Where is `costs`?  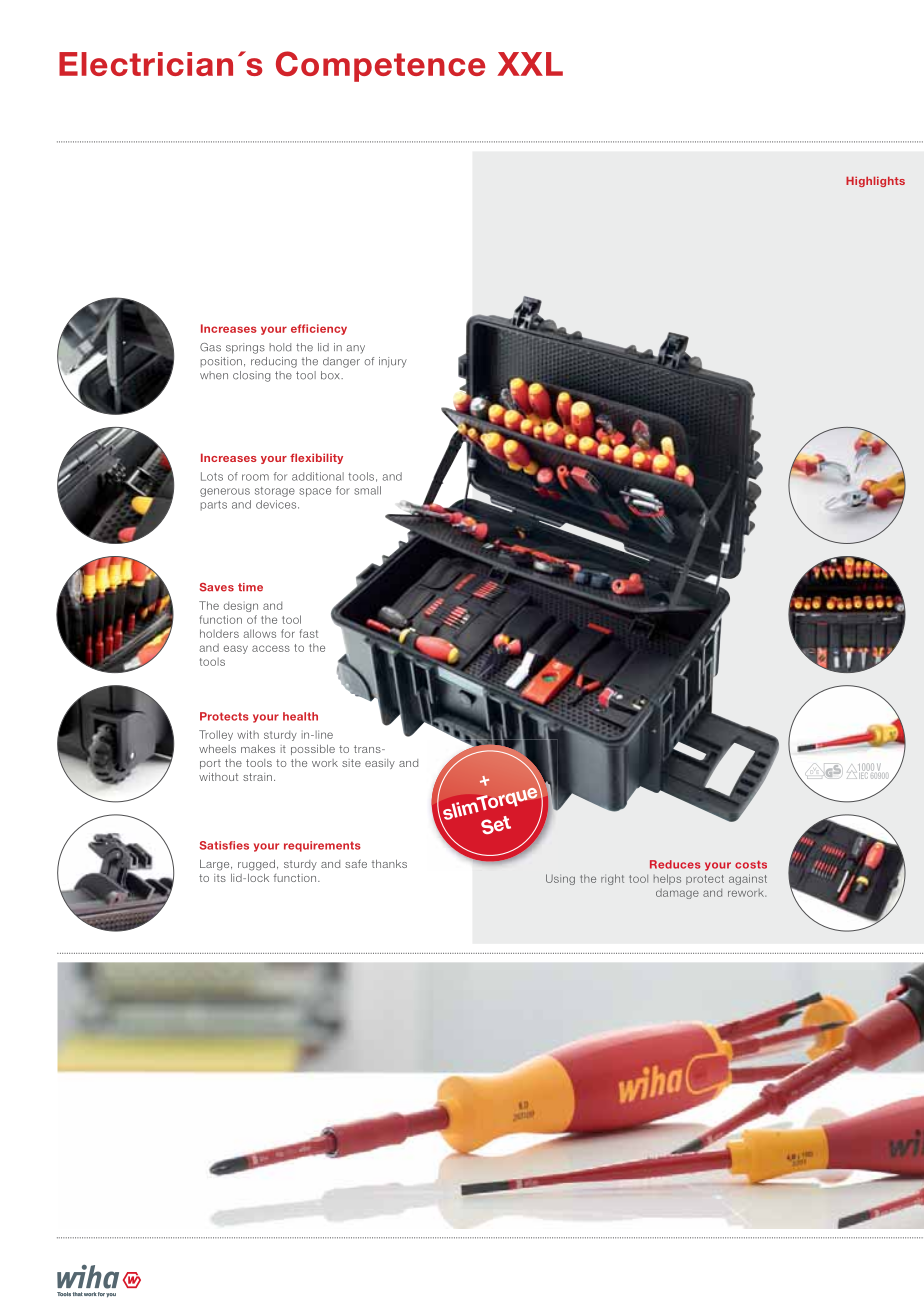
costs is located at coordinates (751, 864).
